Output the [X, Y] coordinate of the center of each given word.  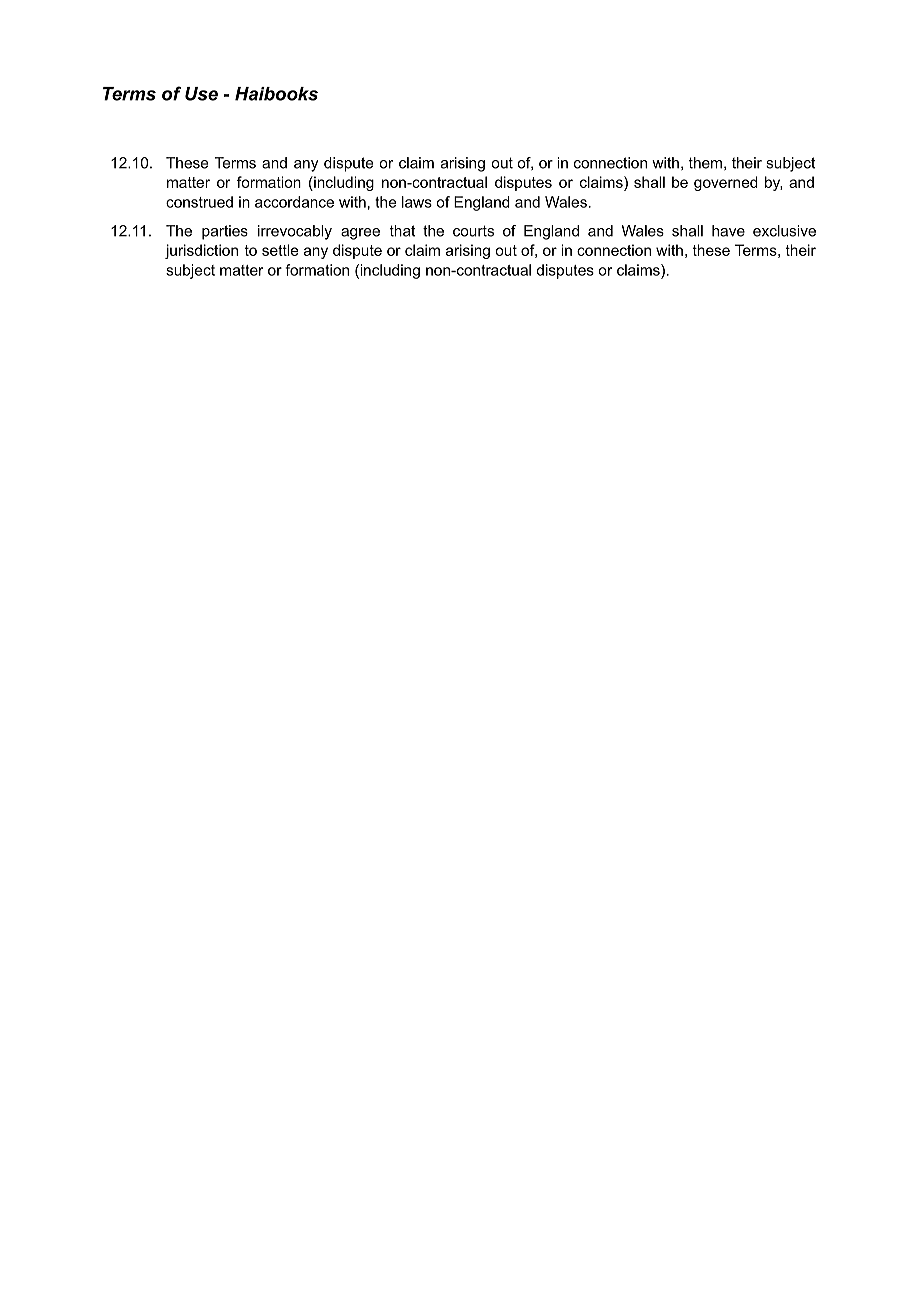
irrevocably [295, 232]
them [707, 163]
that [402, 231]
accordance [294, 202]
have [728, 231]
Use [201, 94]
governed [726, 183]
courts [473, 231]
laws [417, 202]
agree [360, 234]
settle [280, 250]
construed [199, 202]
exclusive [784, 231]
